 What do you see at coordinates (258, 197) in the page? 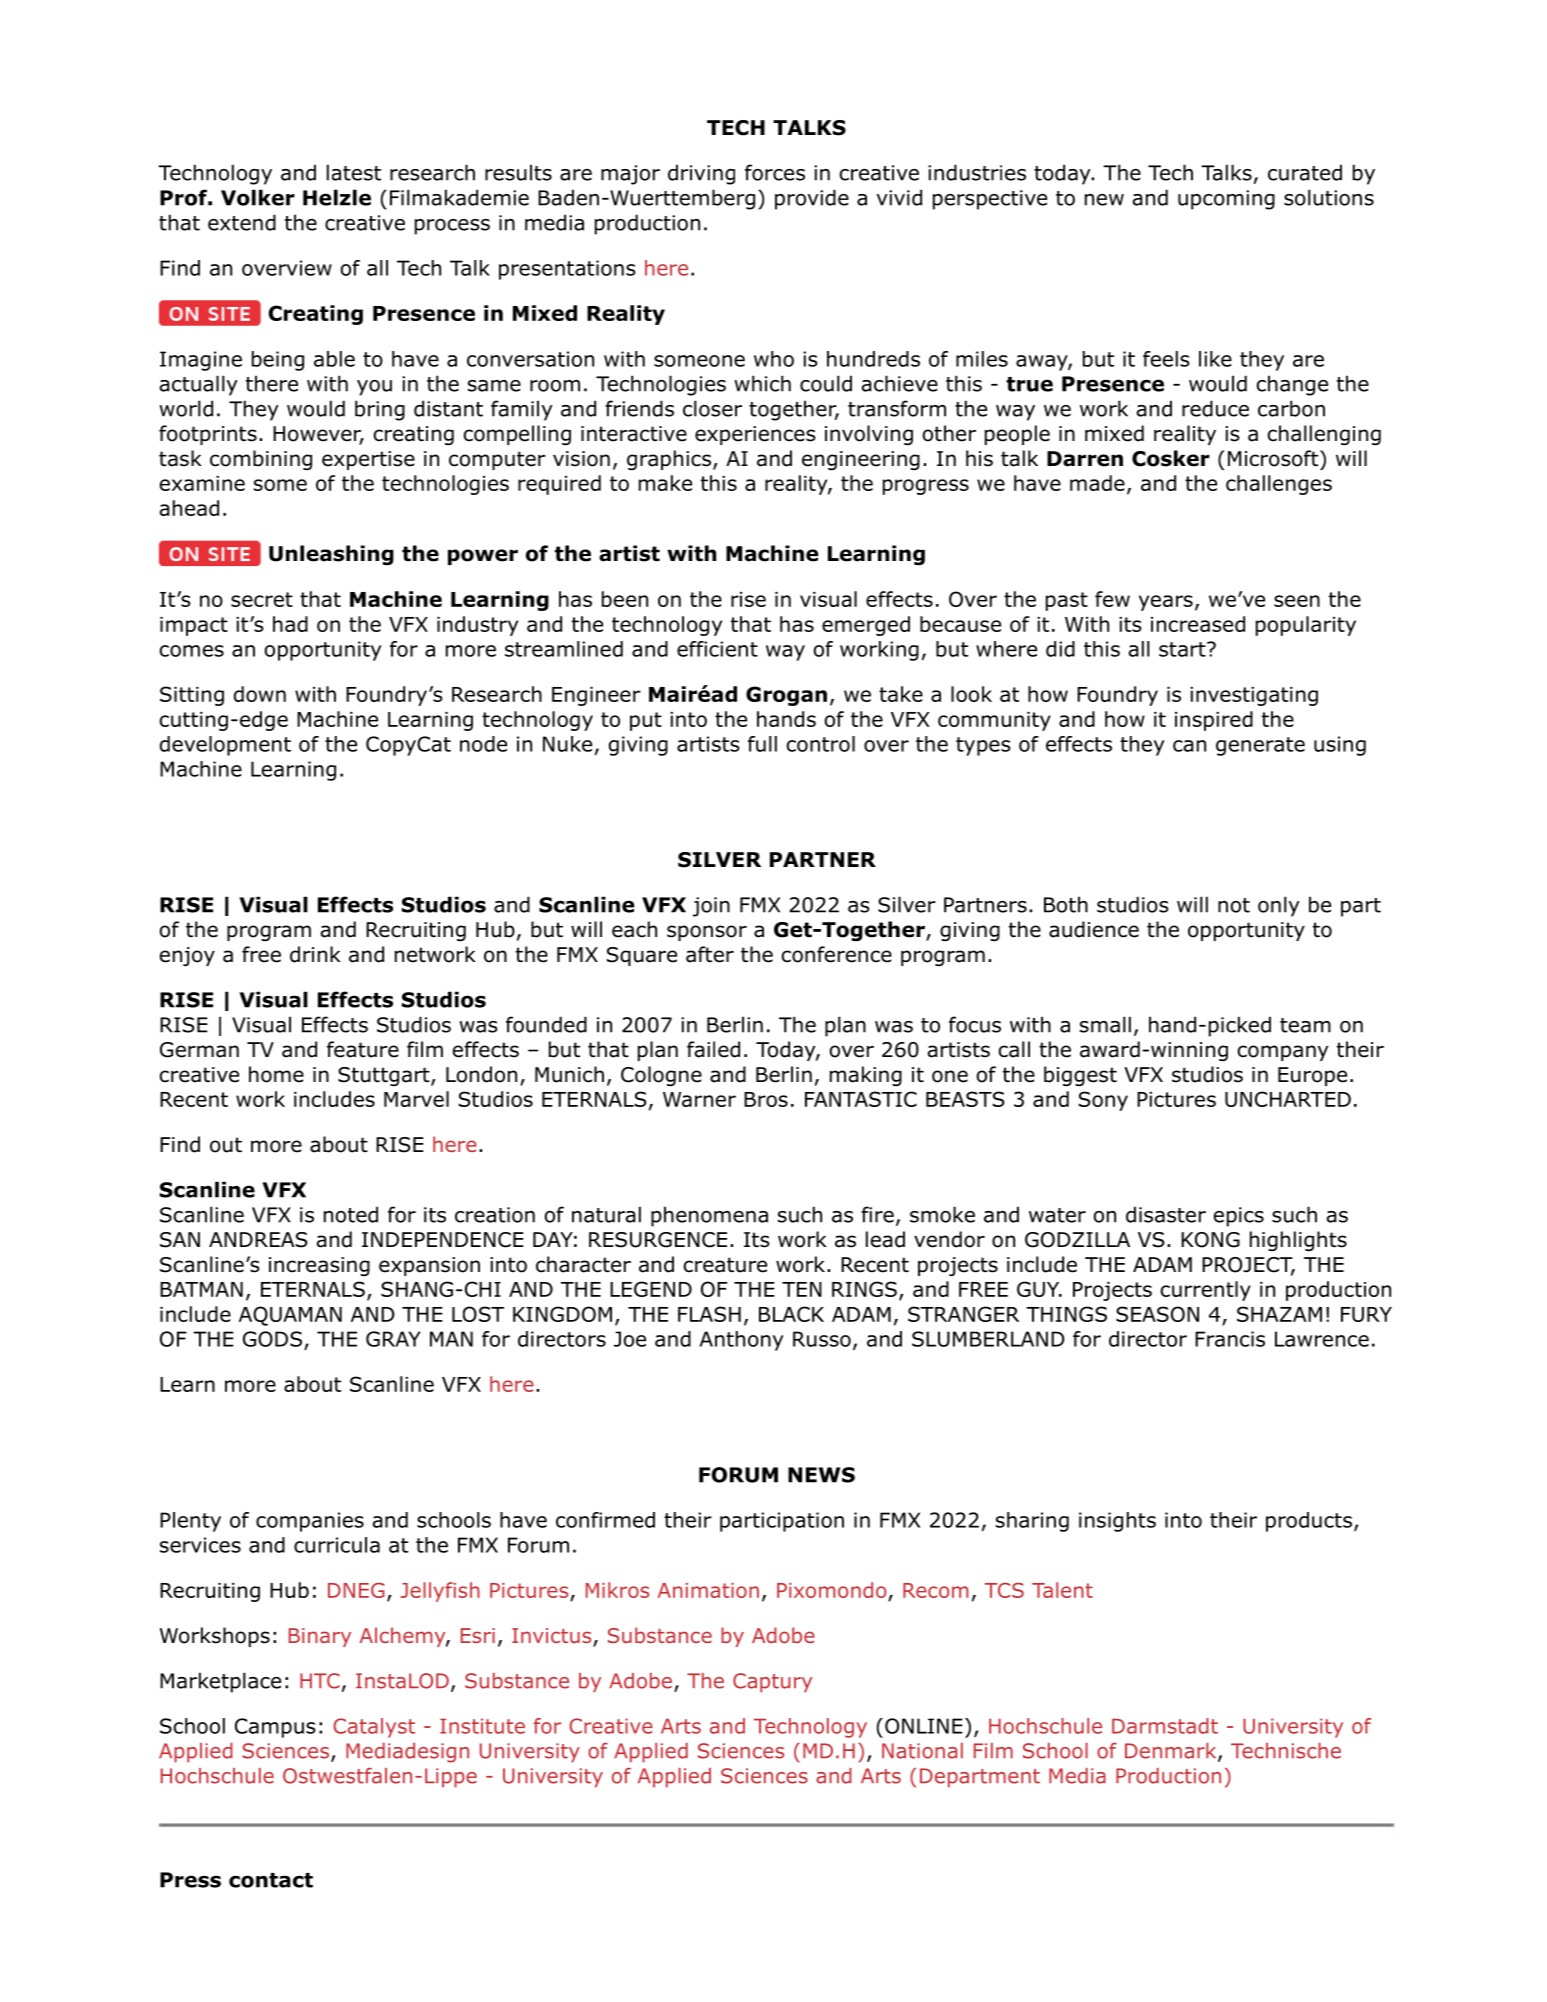
I see `Volker` at bounding box center [258, 197].
